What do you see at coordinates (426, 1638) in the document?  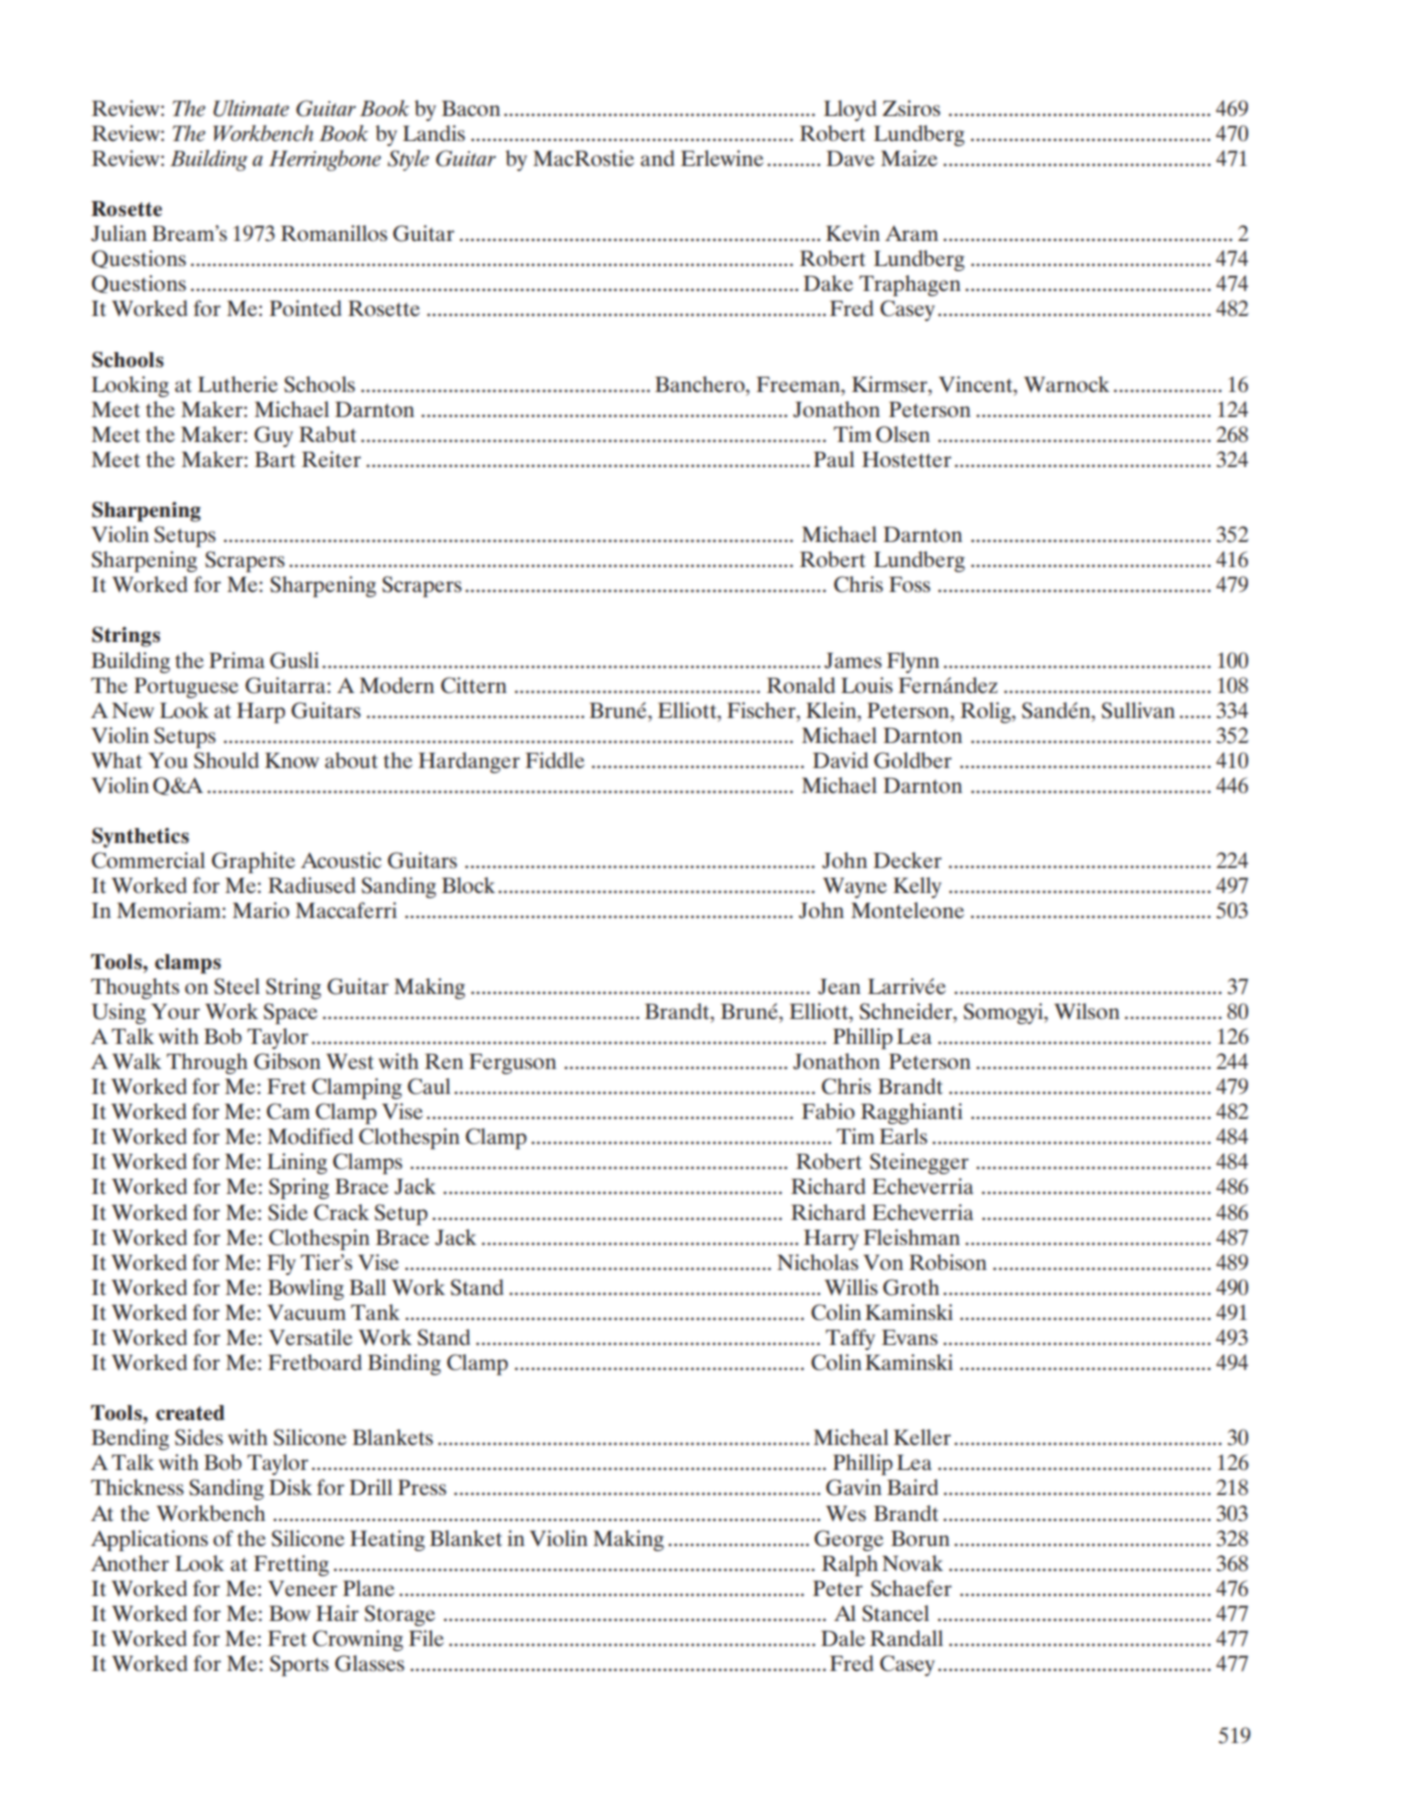 I see `File` at bounding box center [426, 1638].
